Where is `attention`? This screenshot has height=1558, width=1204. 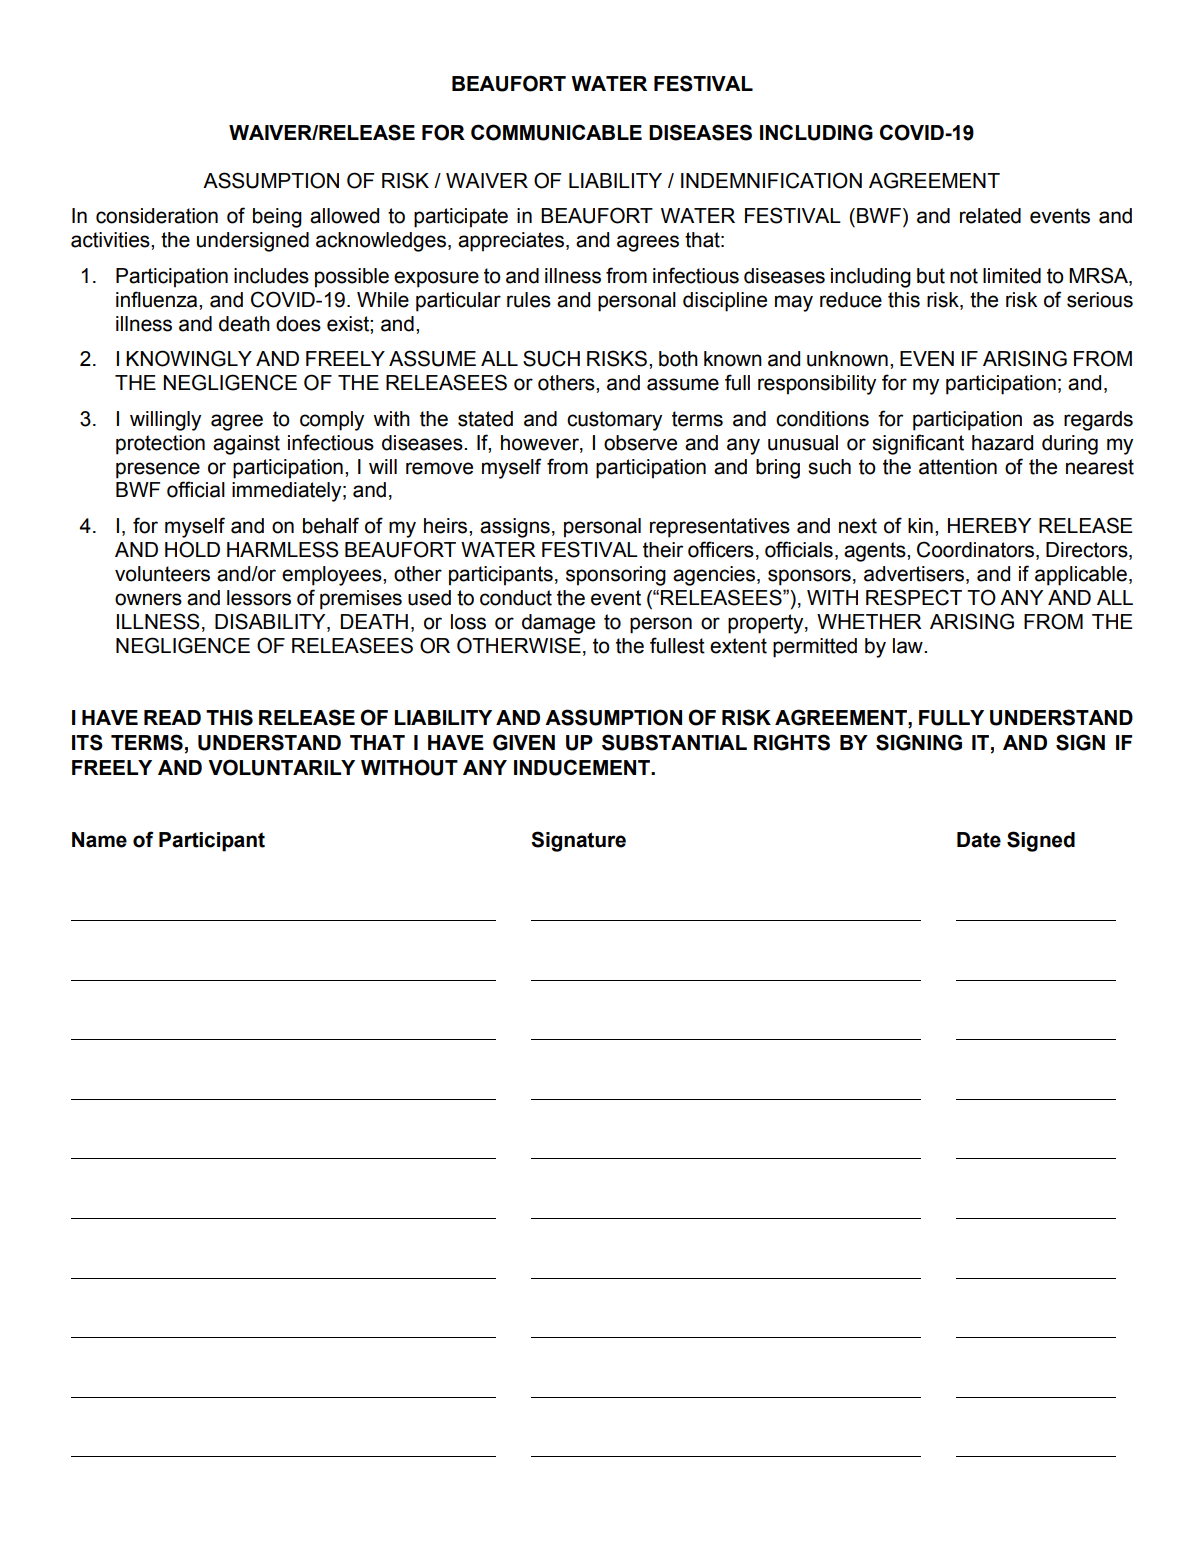
attention is located at coordinates (958, 467).
